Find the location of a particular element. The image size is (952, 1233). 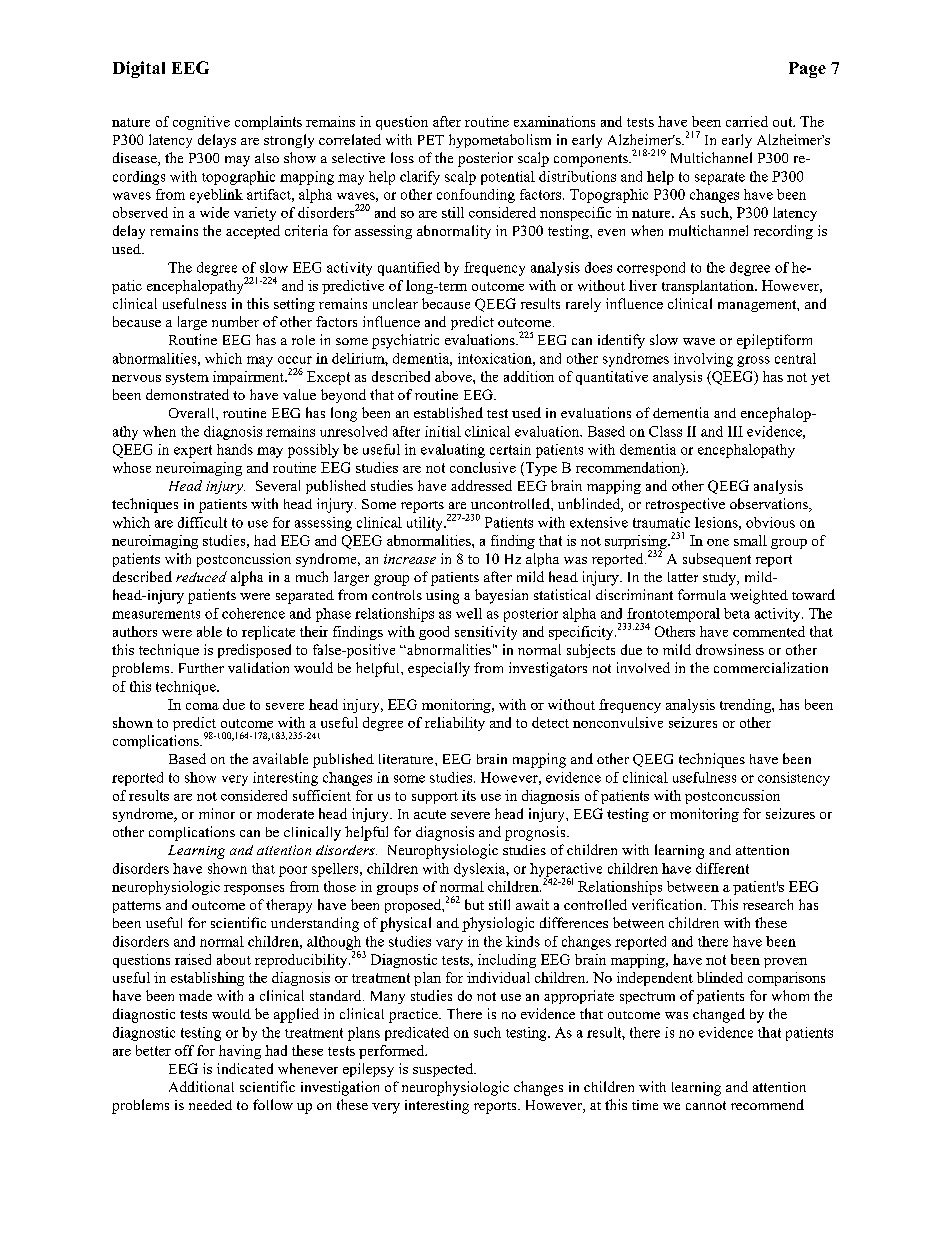

number is located at coordinates (235, 321).
